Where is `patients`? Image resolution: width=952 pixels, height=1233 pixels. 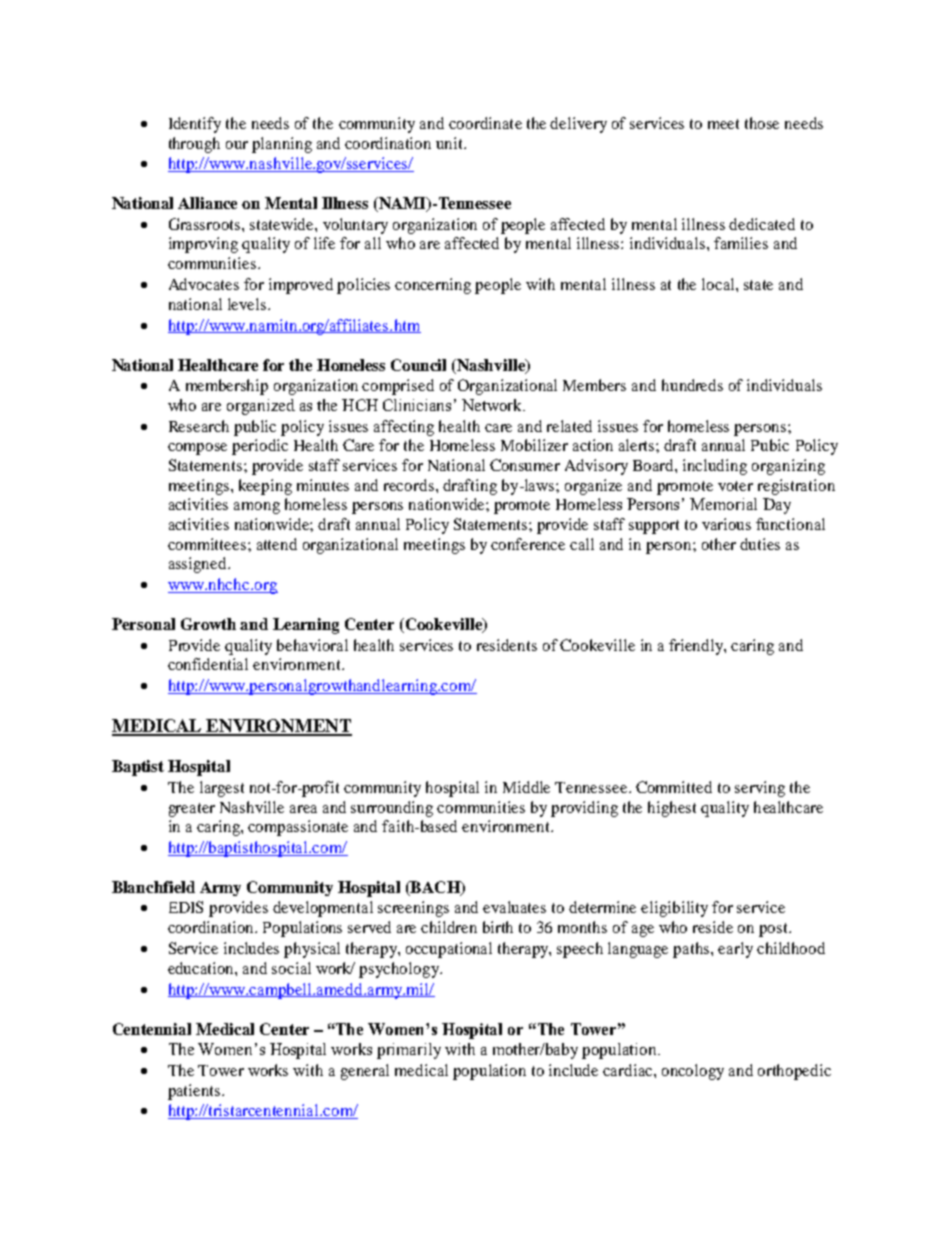 patients is located at coordinates (195, 1092).
